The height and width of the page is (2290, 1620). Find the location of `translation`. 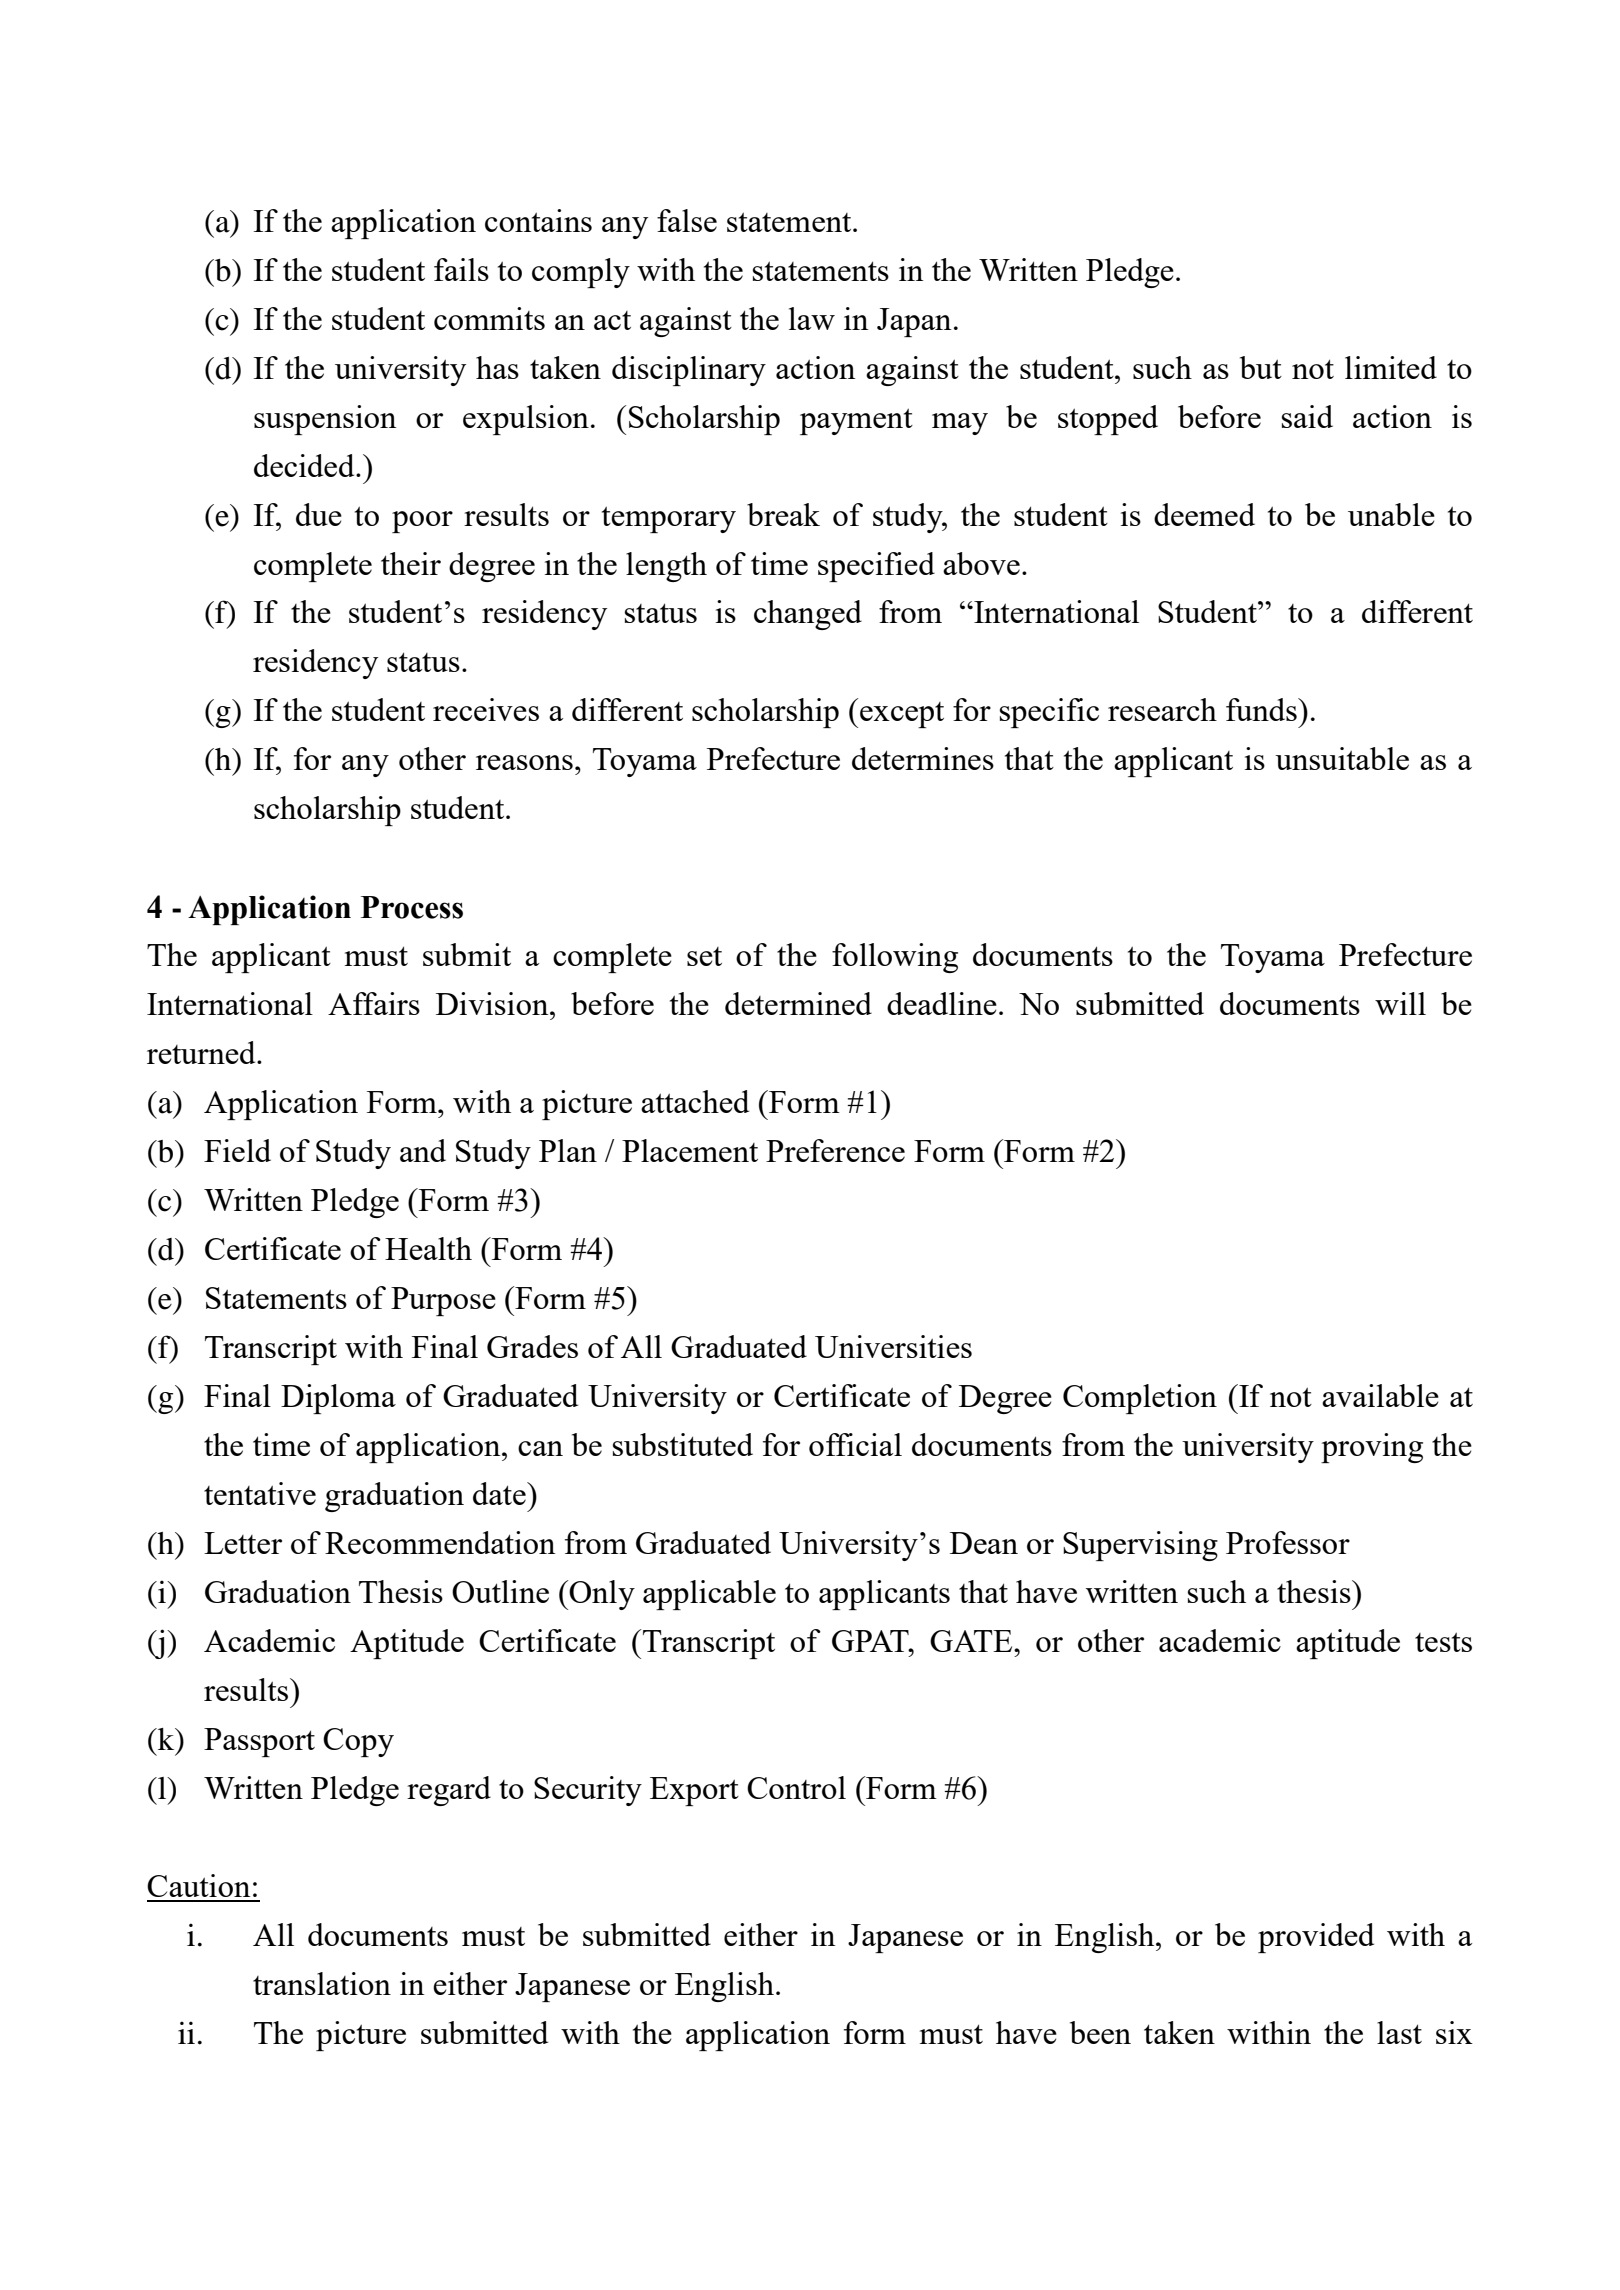

translation is located at coordinates (322, 1983).
